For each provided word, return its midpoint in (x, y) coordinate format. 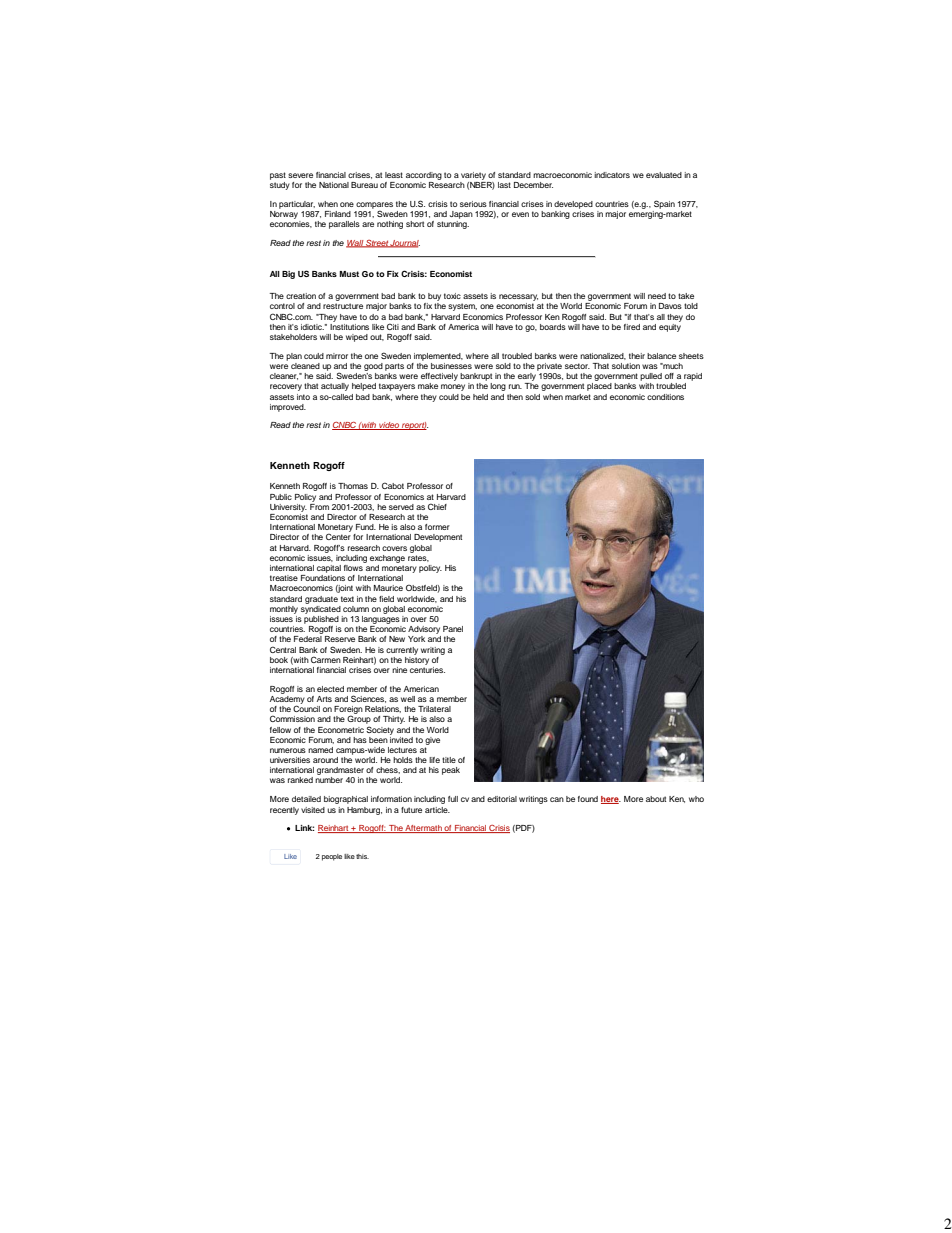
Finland (338, 214)
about (656, 799)
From (319, 505)
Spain (664, 204)
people (332, 857)
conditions (665, 397)
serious (473, 204)
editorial (502, 799)
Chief (437, 506)
